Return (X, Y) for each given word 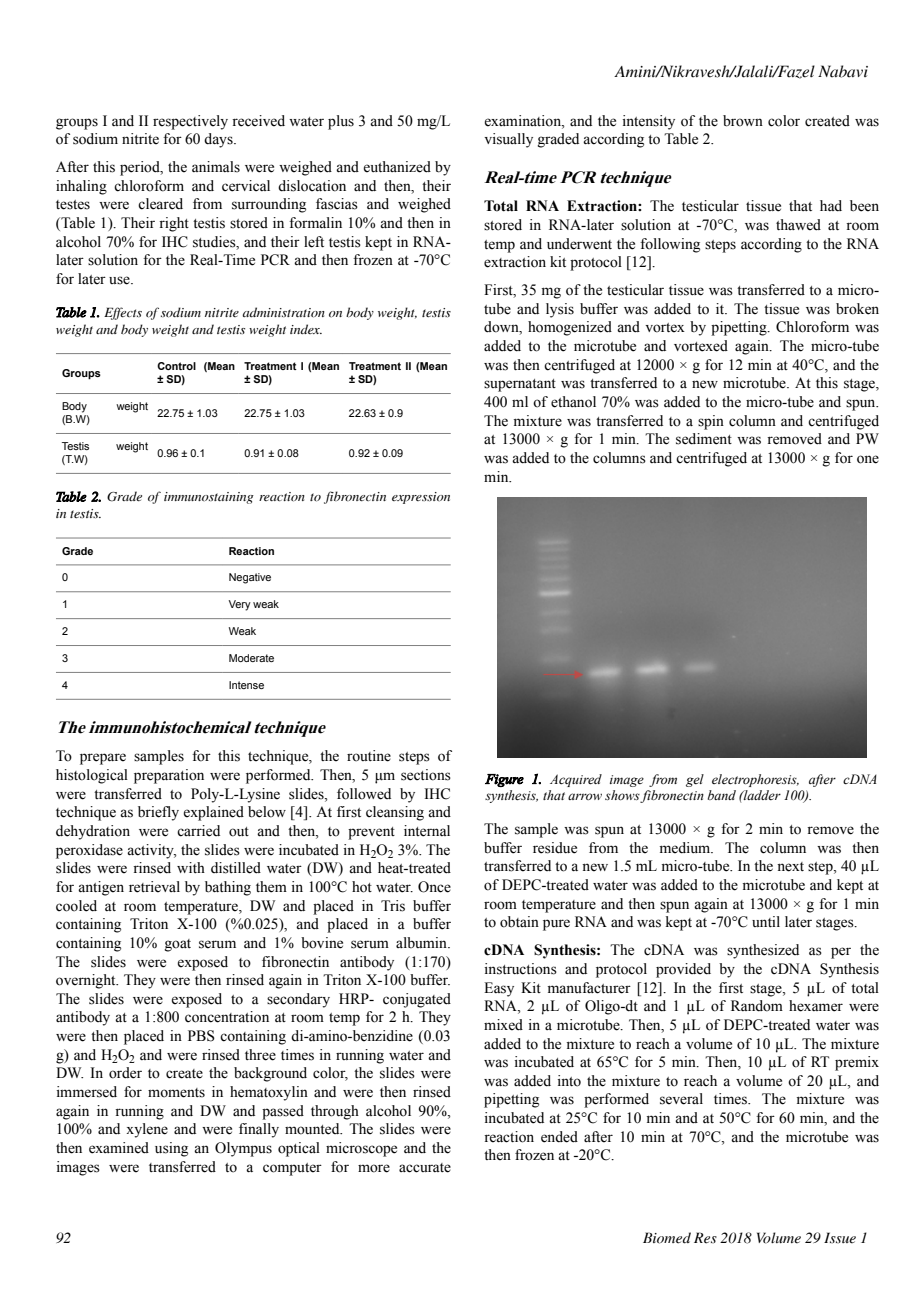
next (790, 867)
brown (743, 121)
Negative (250, 578)
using (171, 1149)
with (191, 867)
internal (427, 831)
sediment (704, 439)
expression (421, 498)
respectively (190, 122)
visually (508, 140)
